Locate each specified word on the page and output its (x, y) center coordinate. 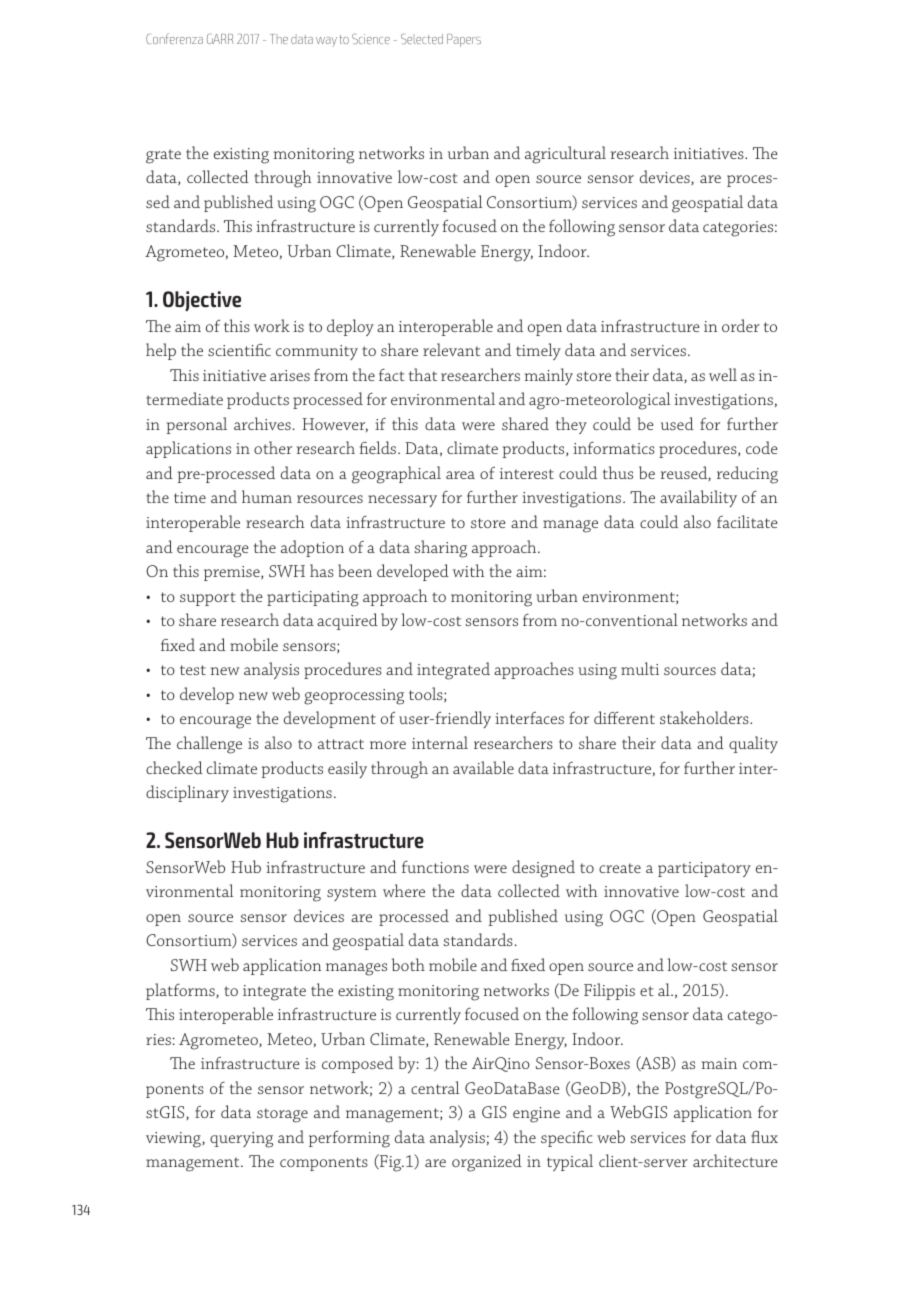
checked (174, 767)
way (326, 42)
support (208, 599)
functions (435, 867)
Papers (464, 40)
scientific (239, 350)
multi (640, 668)
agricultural (565, 155)
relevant (451, 349)
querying (241, 1140)
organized (487, 1163)
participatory (704, 869)
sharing (440, 549)
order (741, 325)
